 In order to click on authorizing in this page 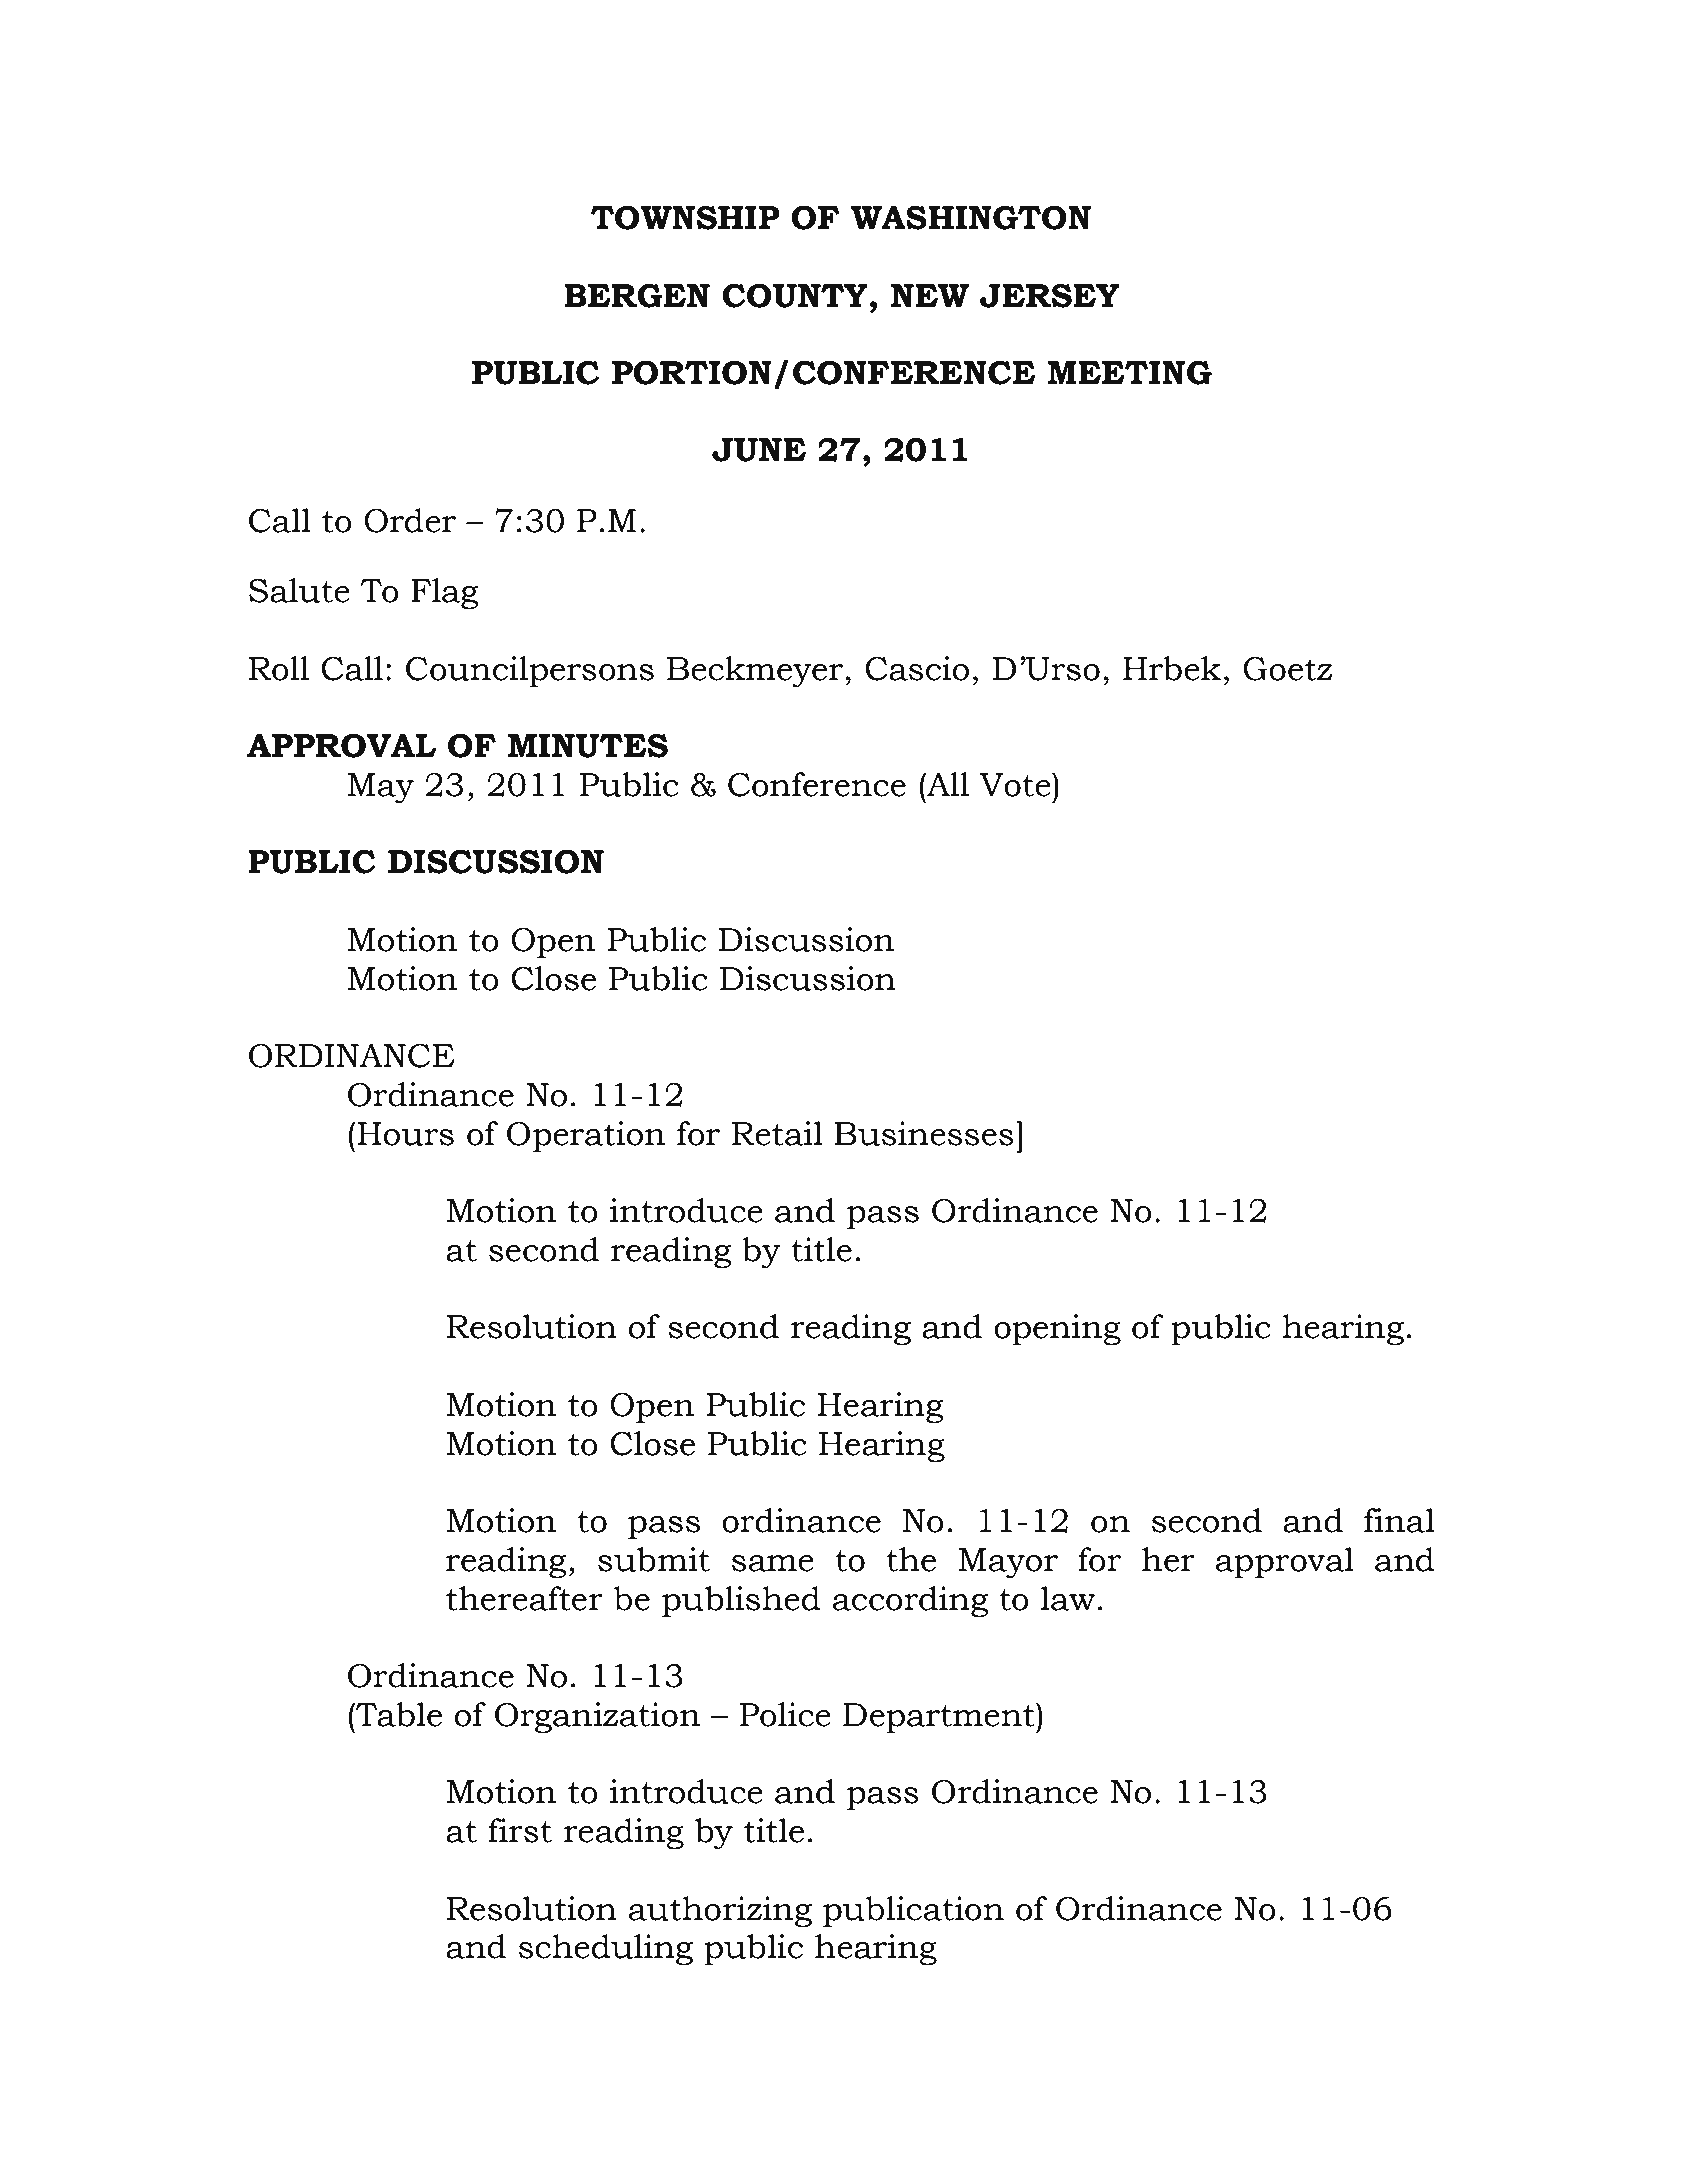, I will do `click(720, 1912)`.
